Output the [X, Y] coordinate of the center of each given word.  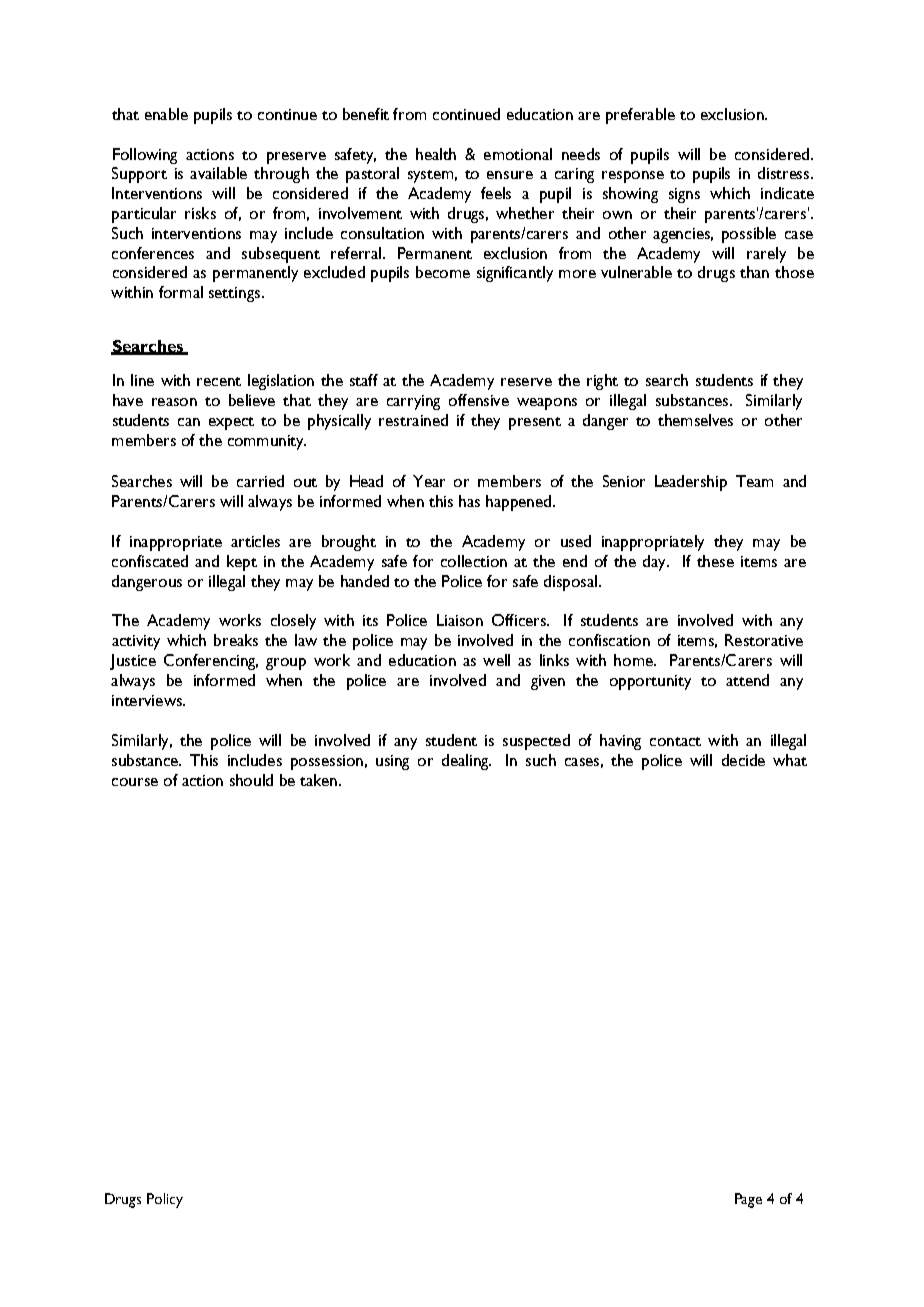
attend [747, 680]
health [436, 154]
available [218, 173]
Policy [165, 1200]
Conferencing [211, 662]
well [496, 660]
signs [684, 195]
